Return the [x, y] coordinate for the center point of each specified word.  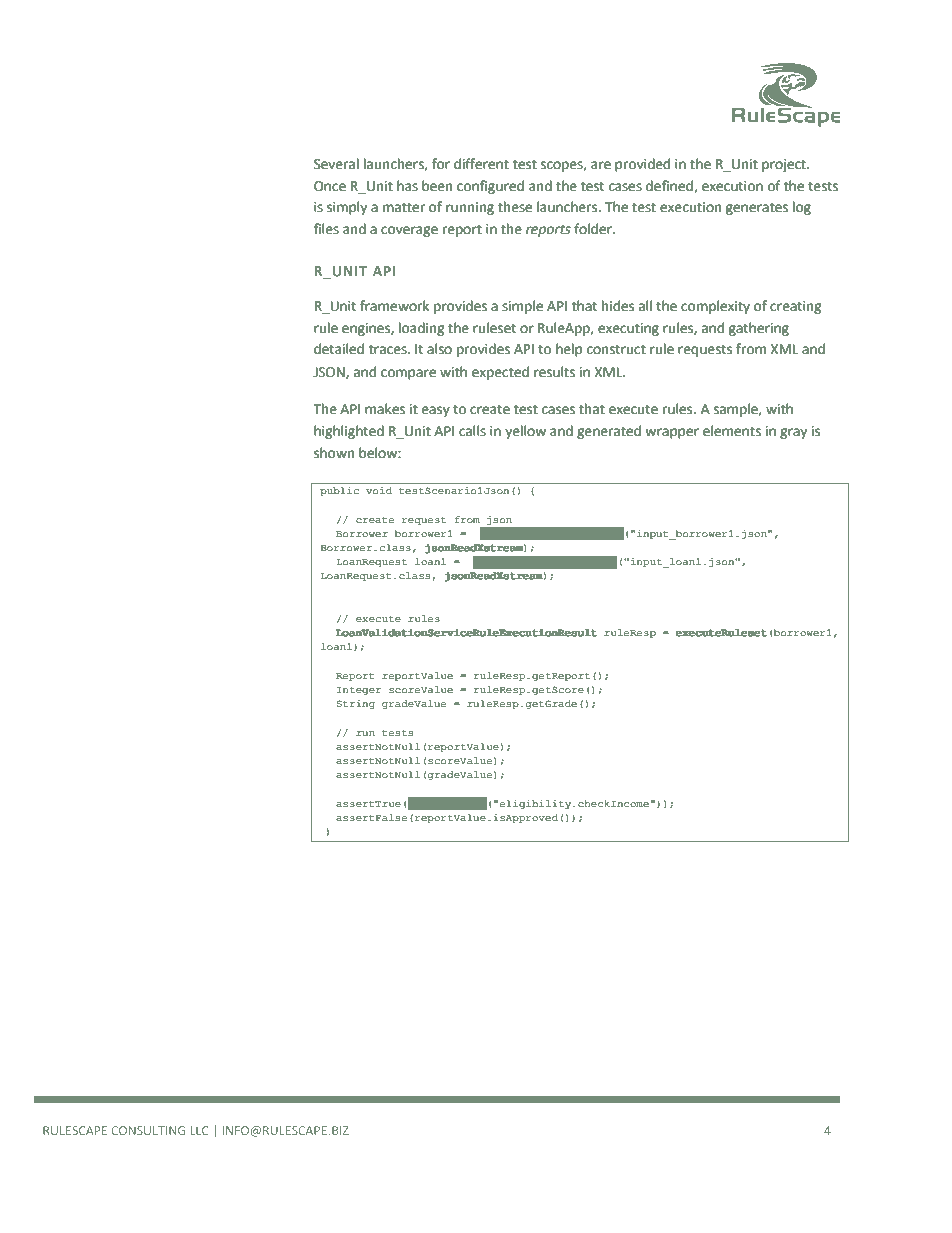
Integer [359, 691]
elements [732, 431]
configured [490, 187]
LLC [199, 1130]
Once [330, 186]
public [339, 491]
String [356, 704]
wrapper [672, 433]
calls [472, 431]
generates [757, 209]
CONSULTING [148, 1130]
